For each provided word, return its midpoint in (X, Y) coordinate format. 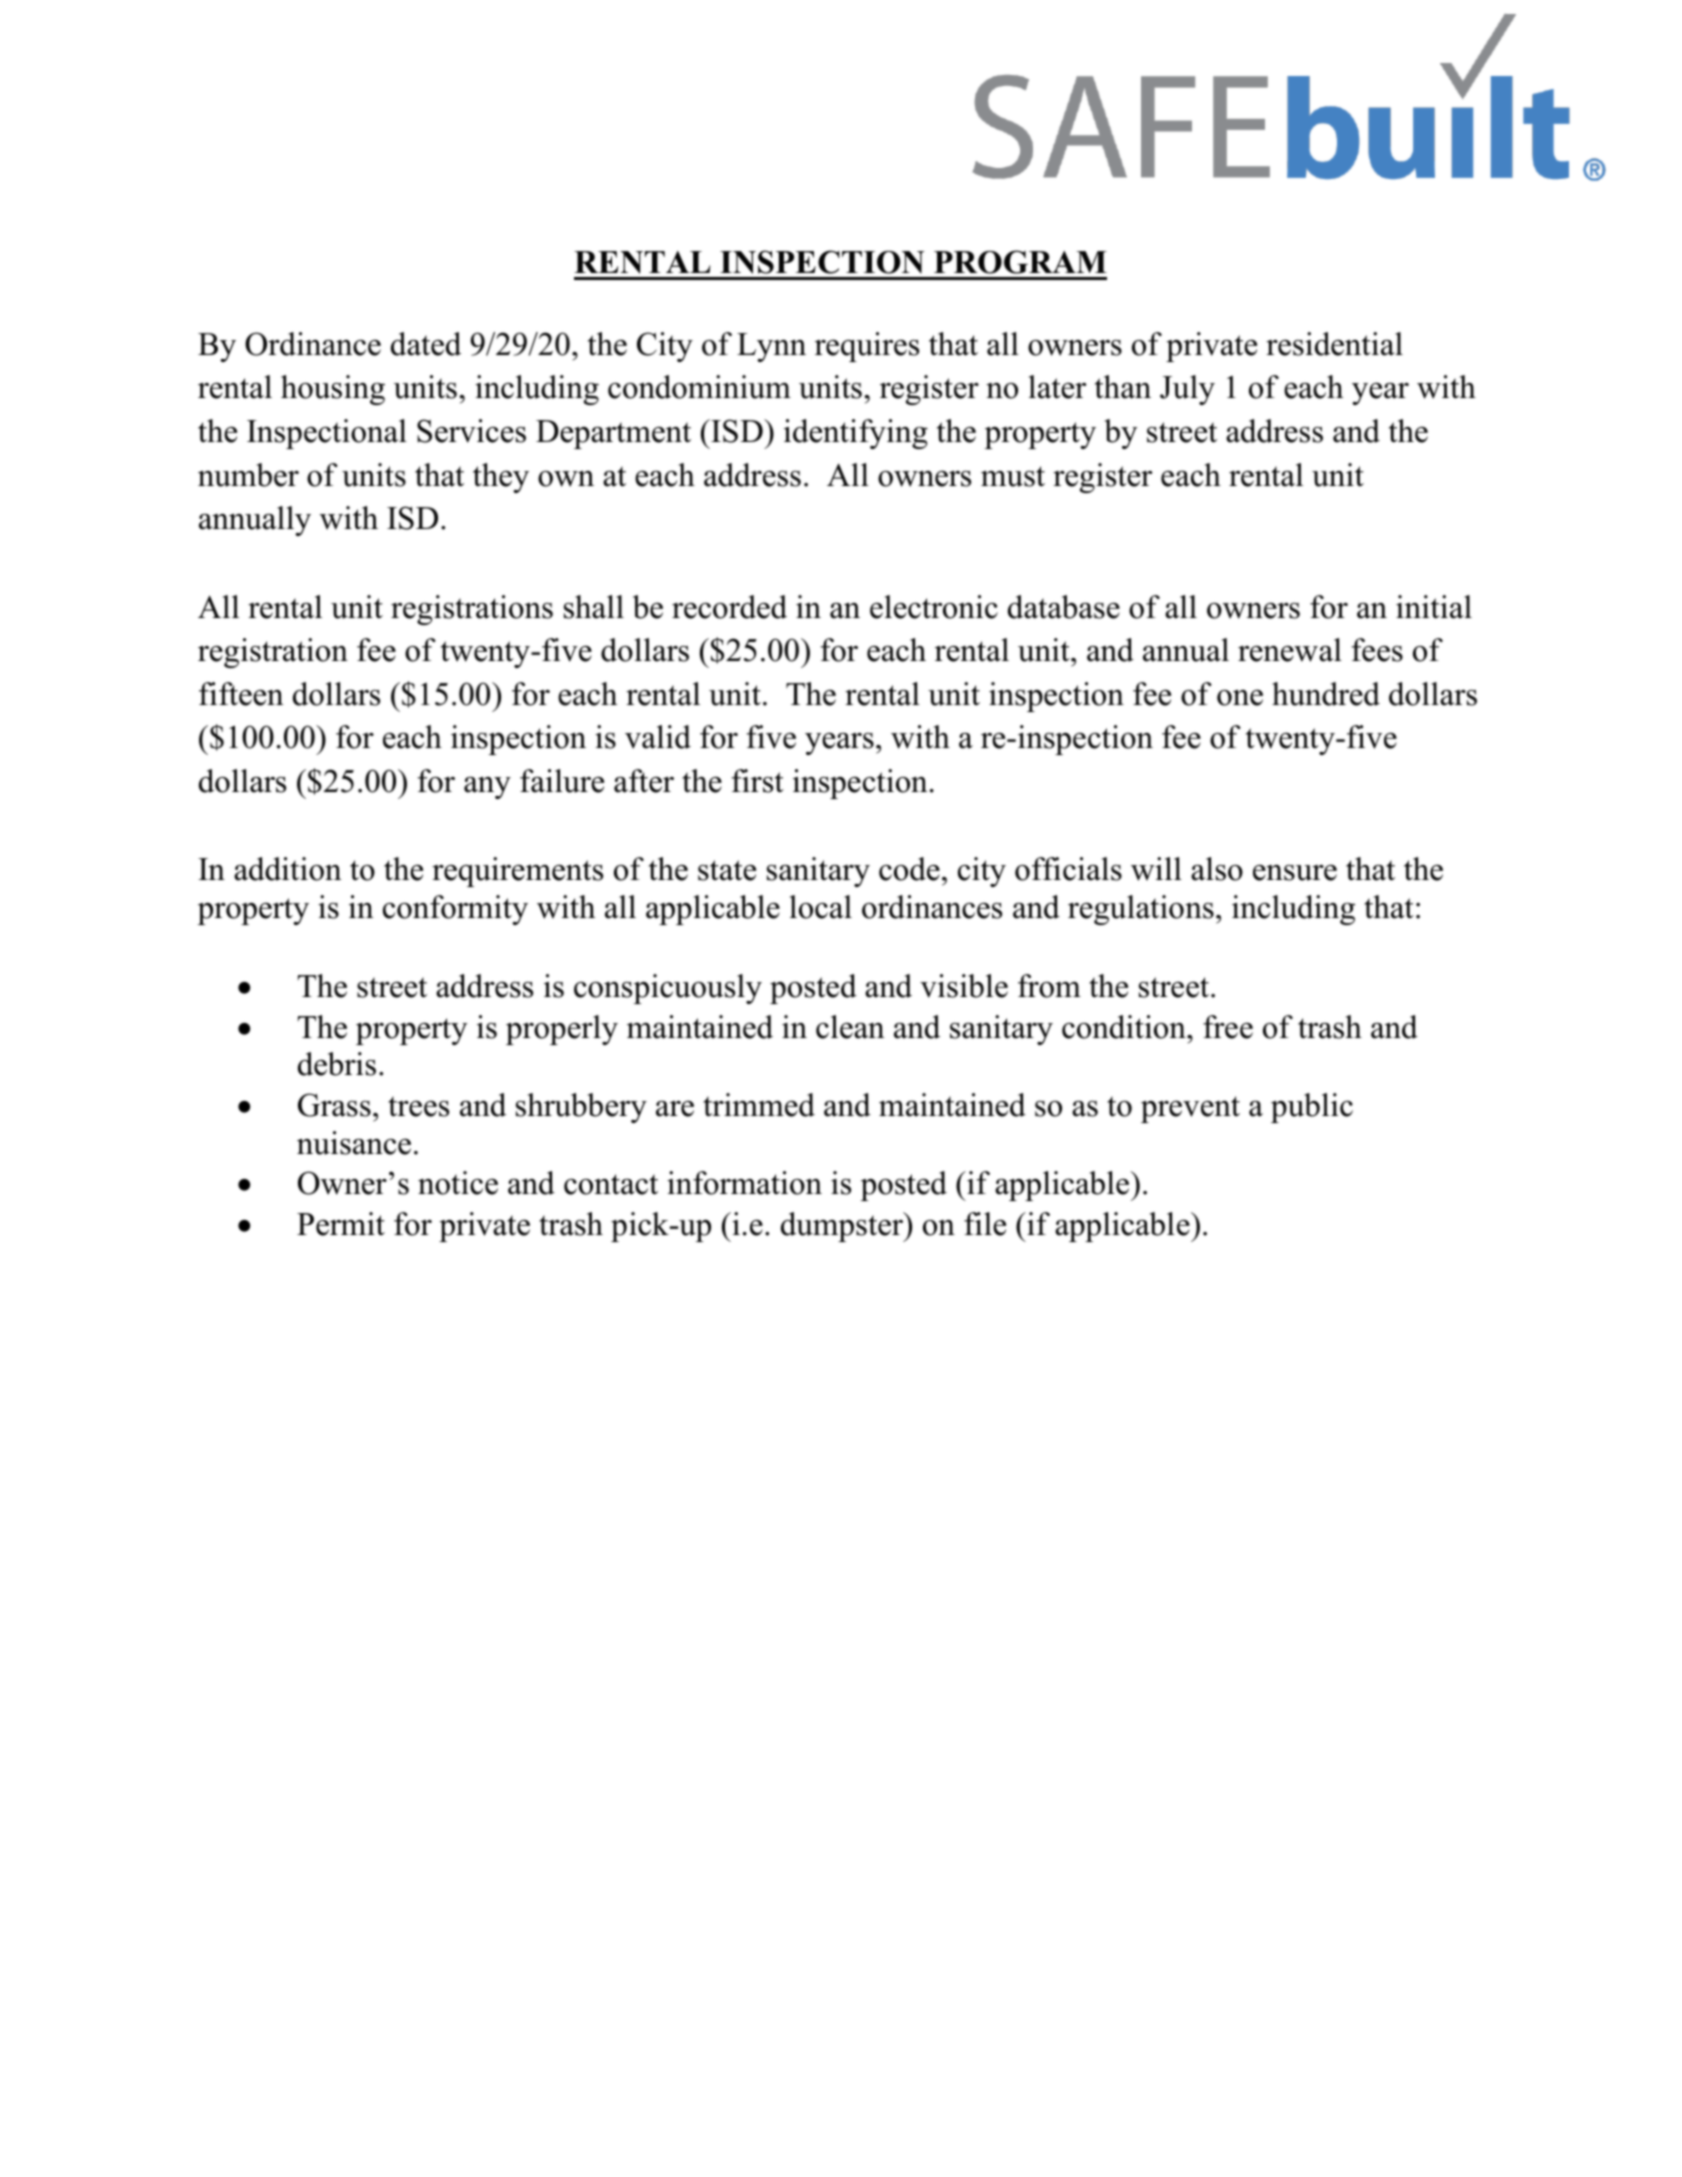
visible (964, 986)
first (758, 781)
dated (426, 344)
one (1240, 698)
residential (1334, 344)
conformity (455, 910)
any (487, 788)
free (1228, 1027)
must (1013, 476)
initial (1434, 607)
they (501, 478)
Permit (341, 1224)
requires (867, 347)
